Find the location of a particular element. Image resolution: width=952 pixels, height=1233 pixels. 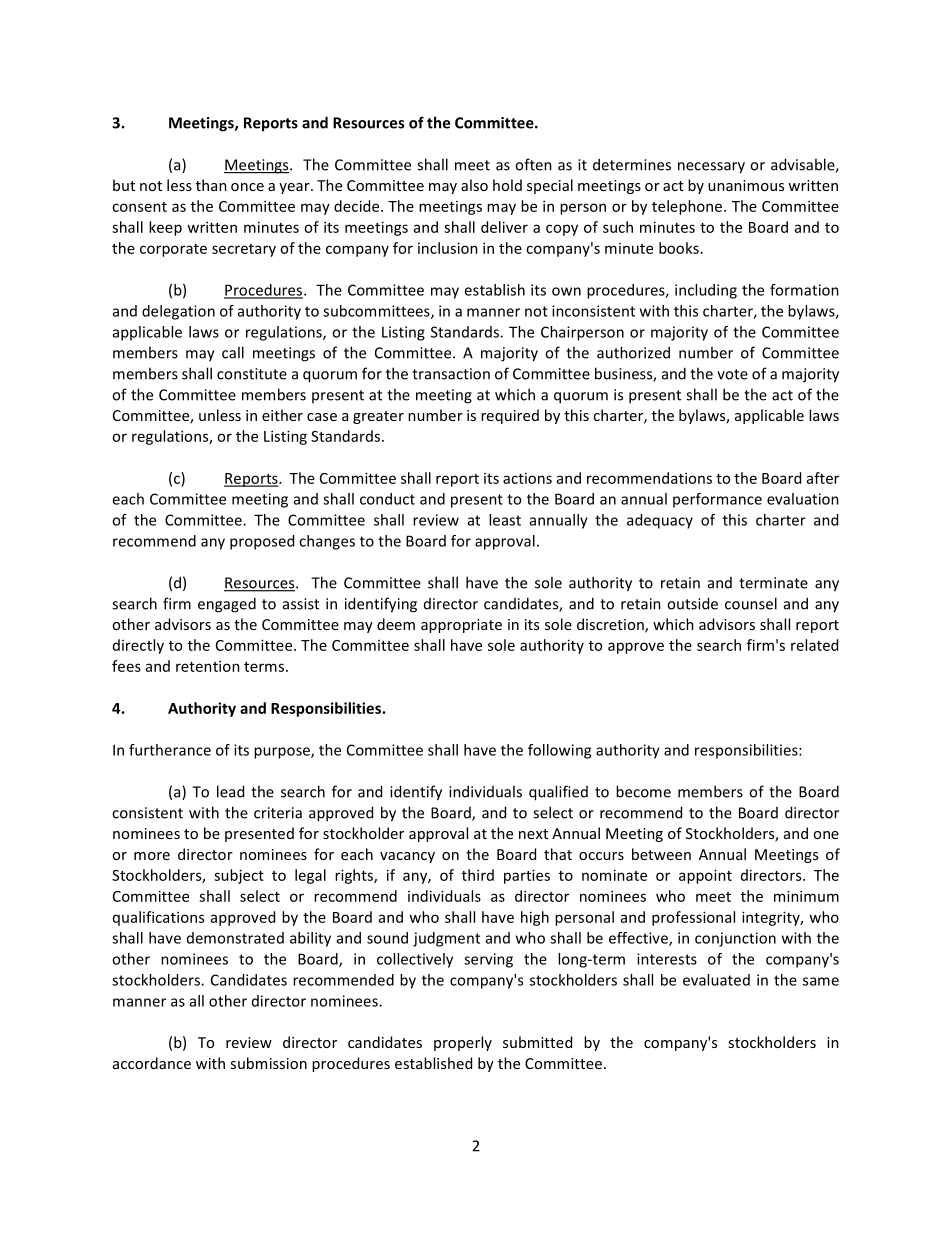

appropriate is located at coordinates (461, 626).
